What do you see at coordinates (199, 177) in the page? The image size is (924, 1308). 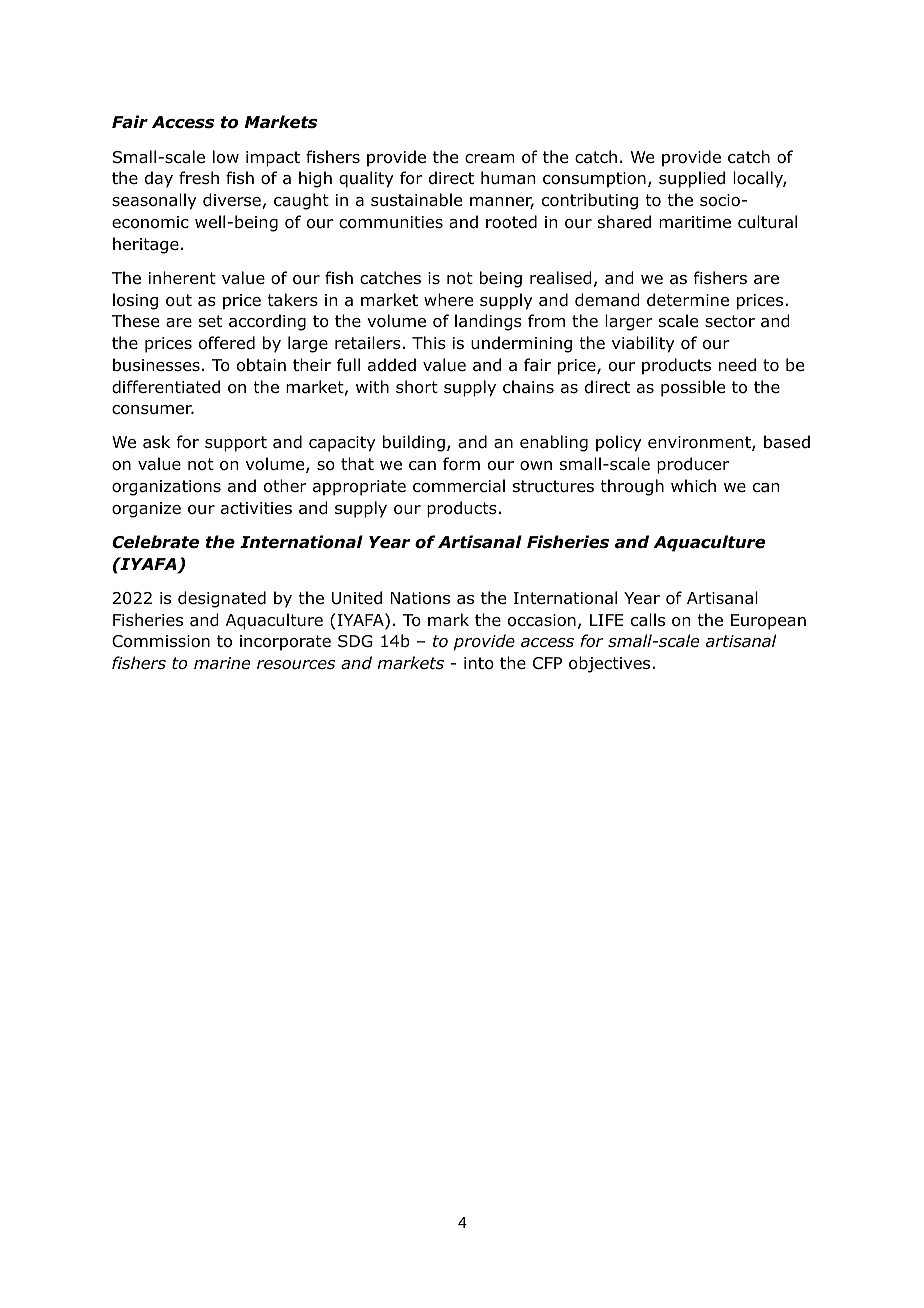 I see `fresh` at bounding box center [199, 177].
